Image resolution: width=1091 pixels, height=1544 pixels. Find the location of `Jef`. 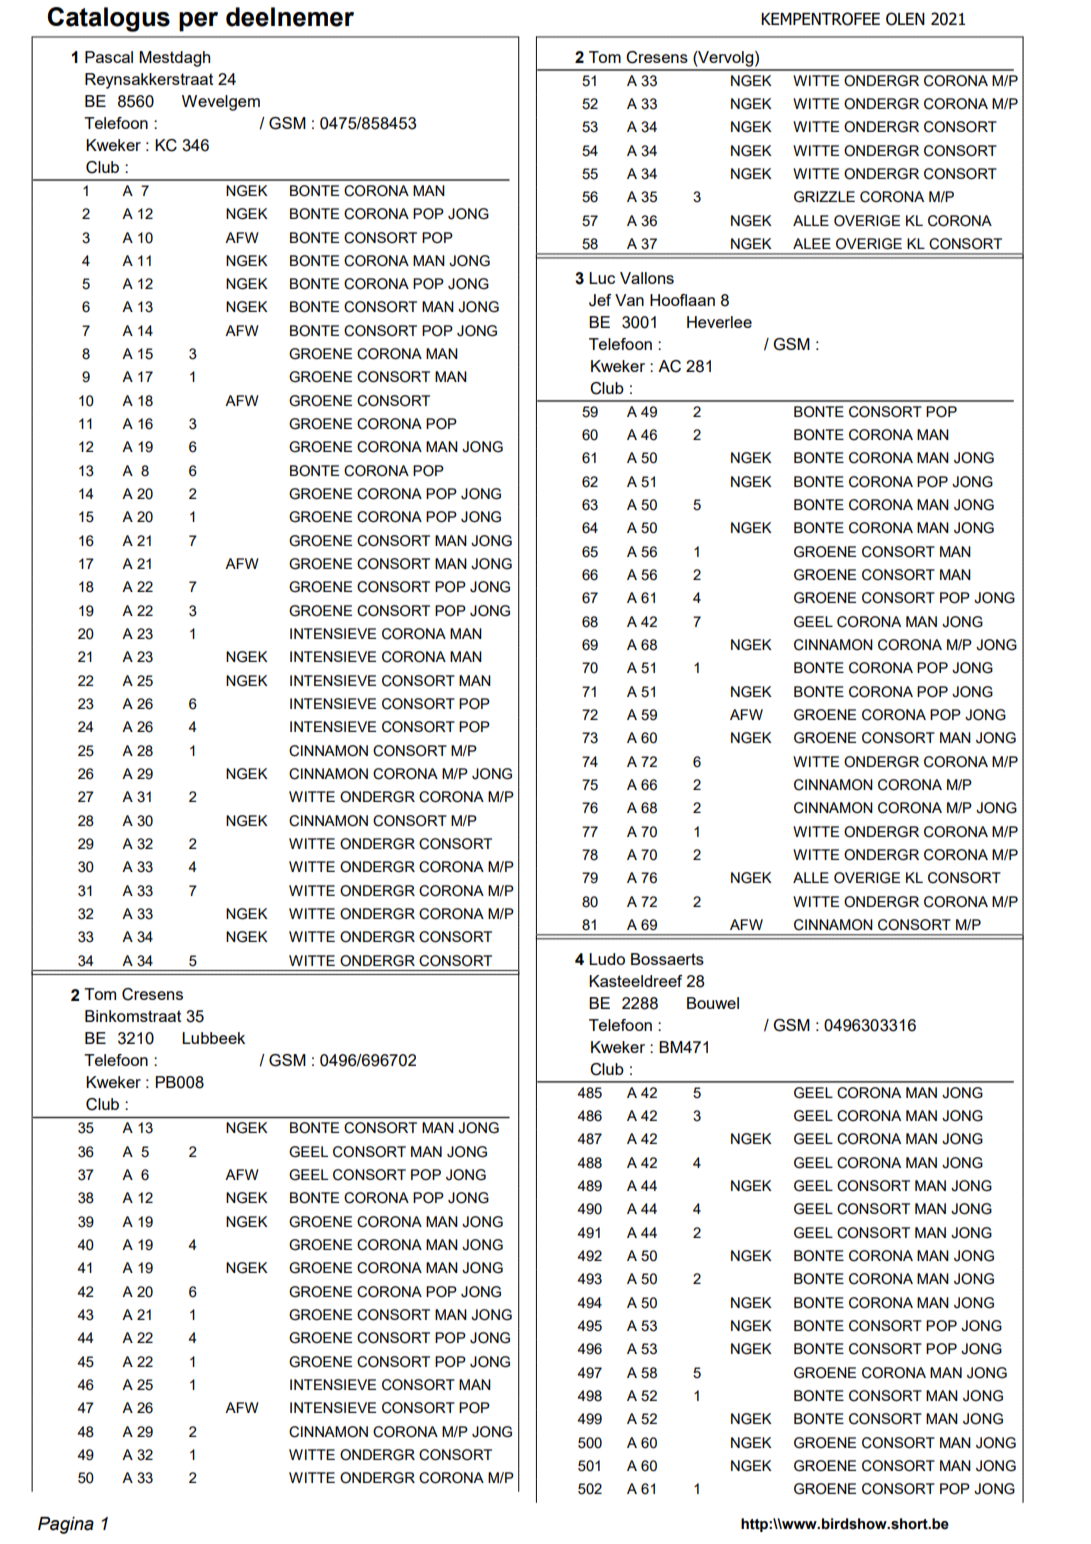

Jef is located at coordinates (600, 300).
